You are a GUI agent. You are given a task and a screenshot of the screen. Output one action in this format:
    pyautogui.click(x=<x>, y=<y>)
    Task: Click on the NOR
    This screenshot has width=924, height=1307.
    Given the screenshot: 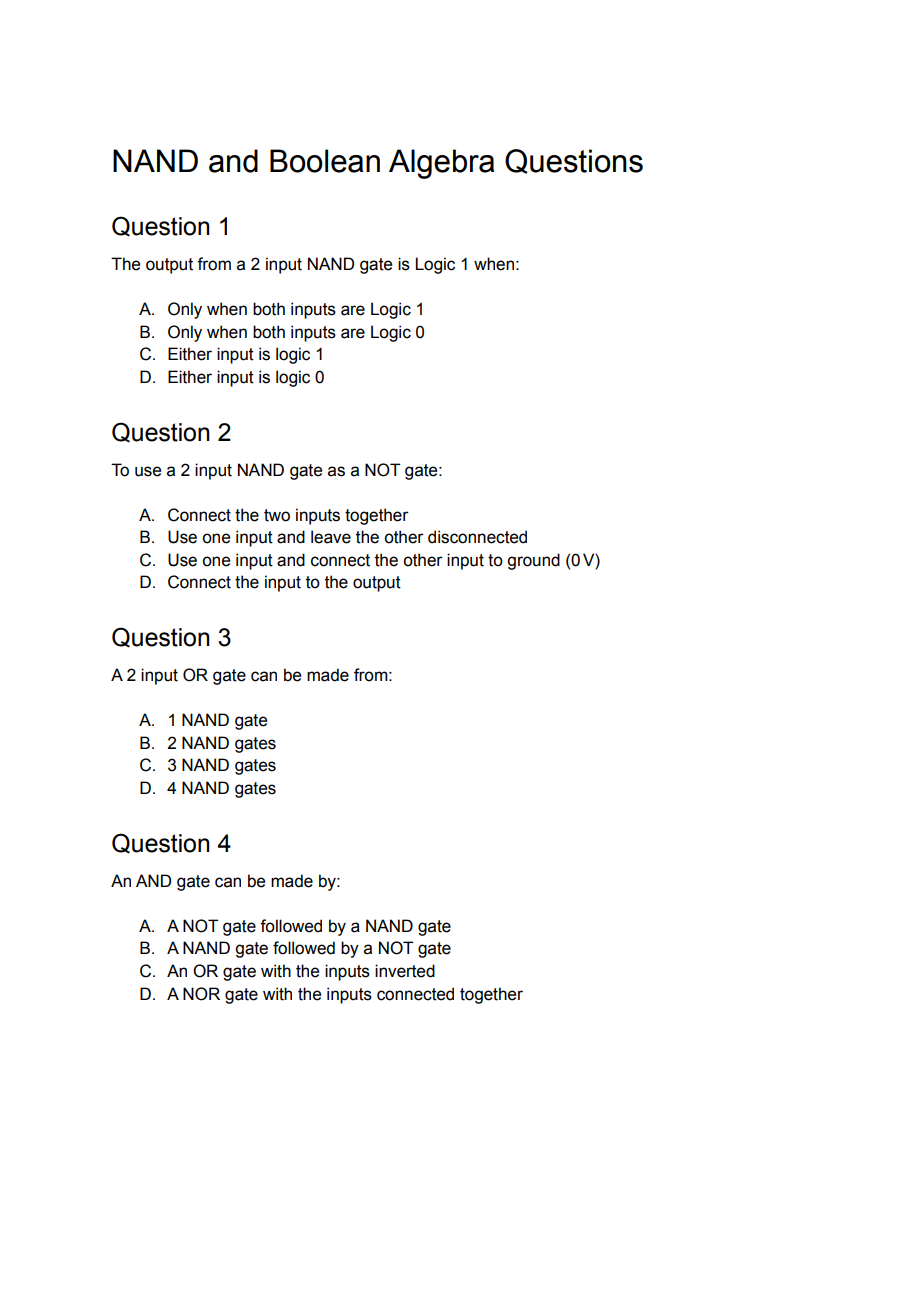 What is the action you would take?
    pyautogui.click(x=201, y=994)
